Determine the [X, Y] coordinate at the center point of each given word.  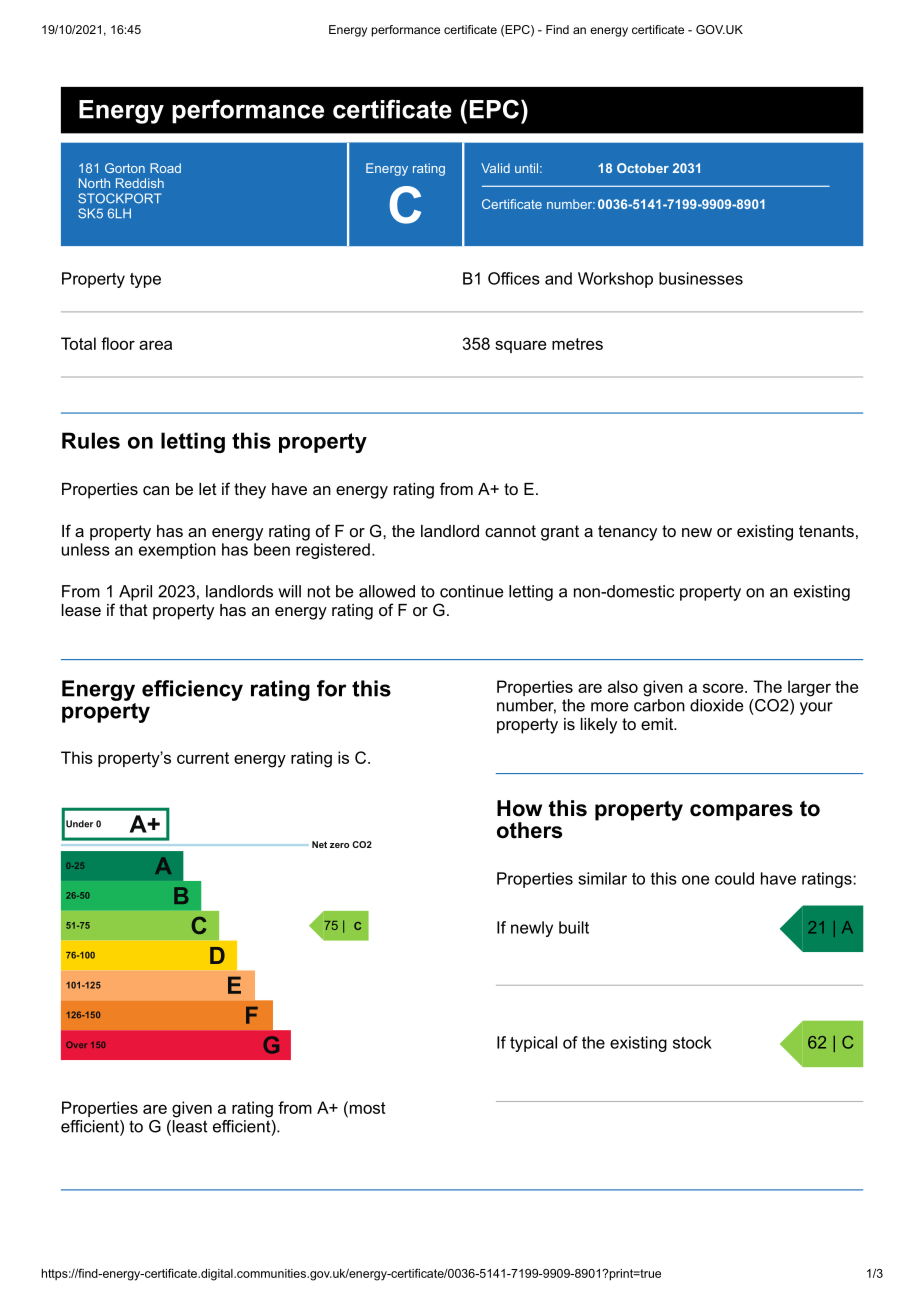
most [366, 1107]
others [529, 830]
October [643, 168]
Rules [91, 440]
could [734, 878]
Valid [495, 168]
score [724, 688]
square [520, 346]
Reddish [140, 183]
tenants [826, 531]
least [189, 1127]
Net [319, 844]
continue [472, 591]
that [133, 610]
